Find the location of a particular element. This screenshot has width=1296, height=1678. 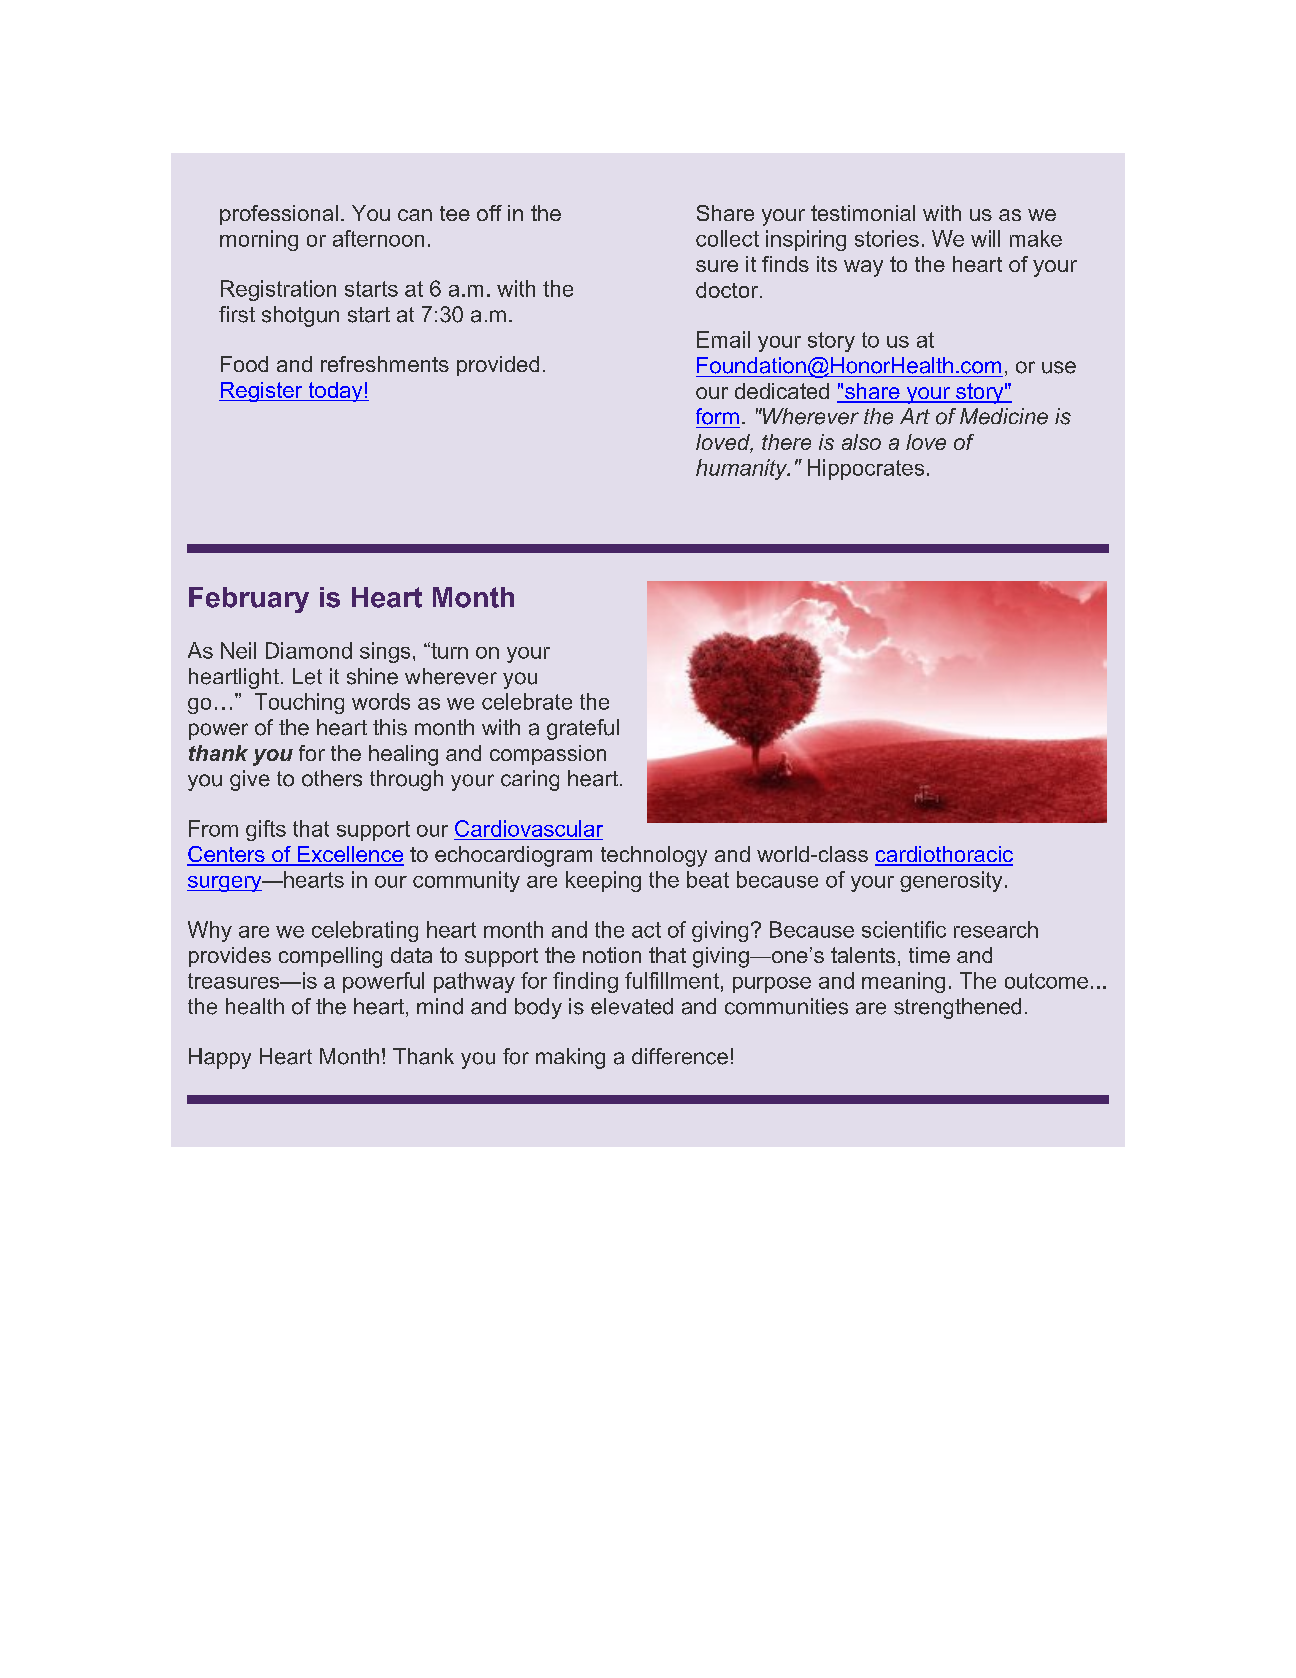

will is located at coordinates (985, 238).
